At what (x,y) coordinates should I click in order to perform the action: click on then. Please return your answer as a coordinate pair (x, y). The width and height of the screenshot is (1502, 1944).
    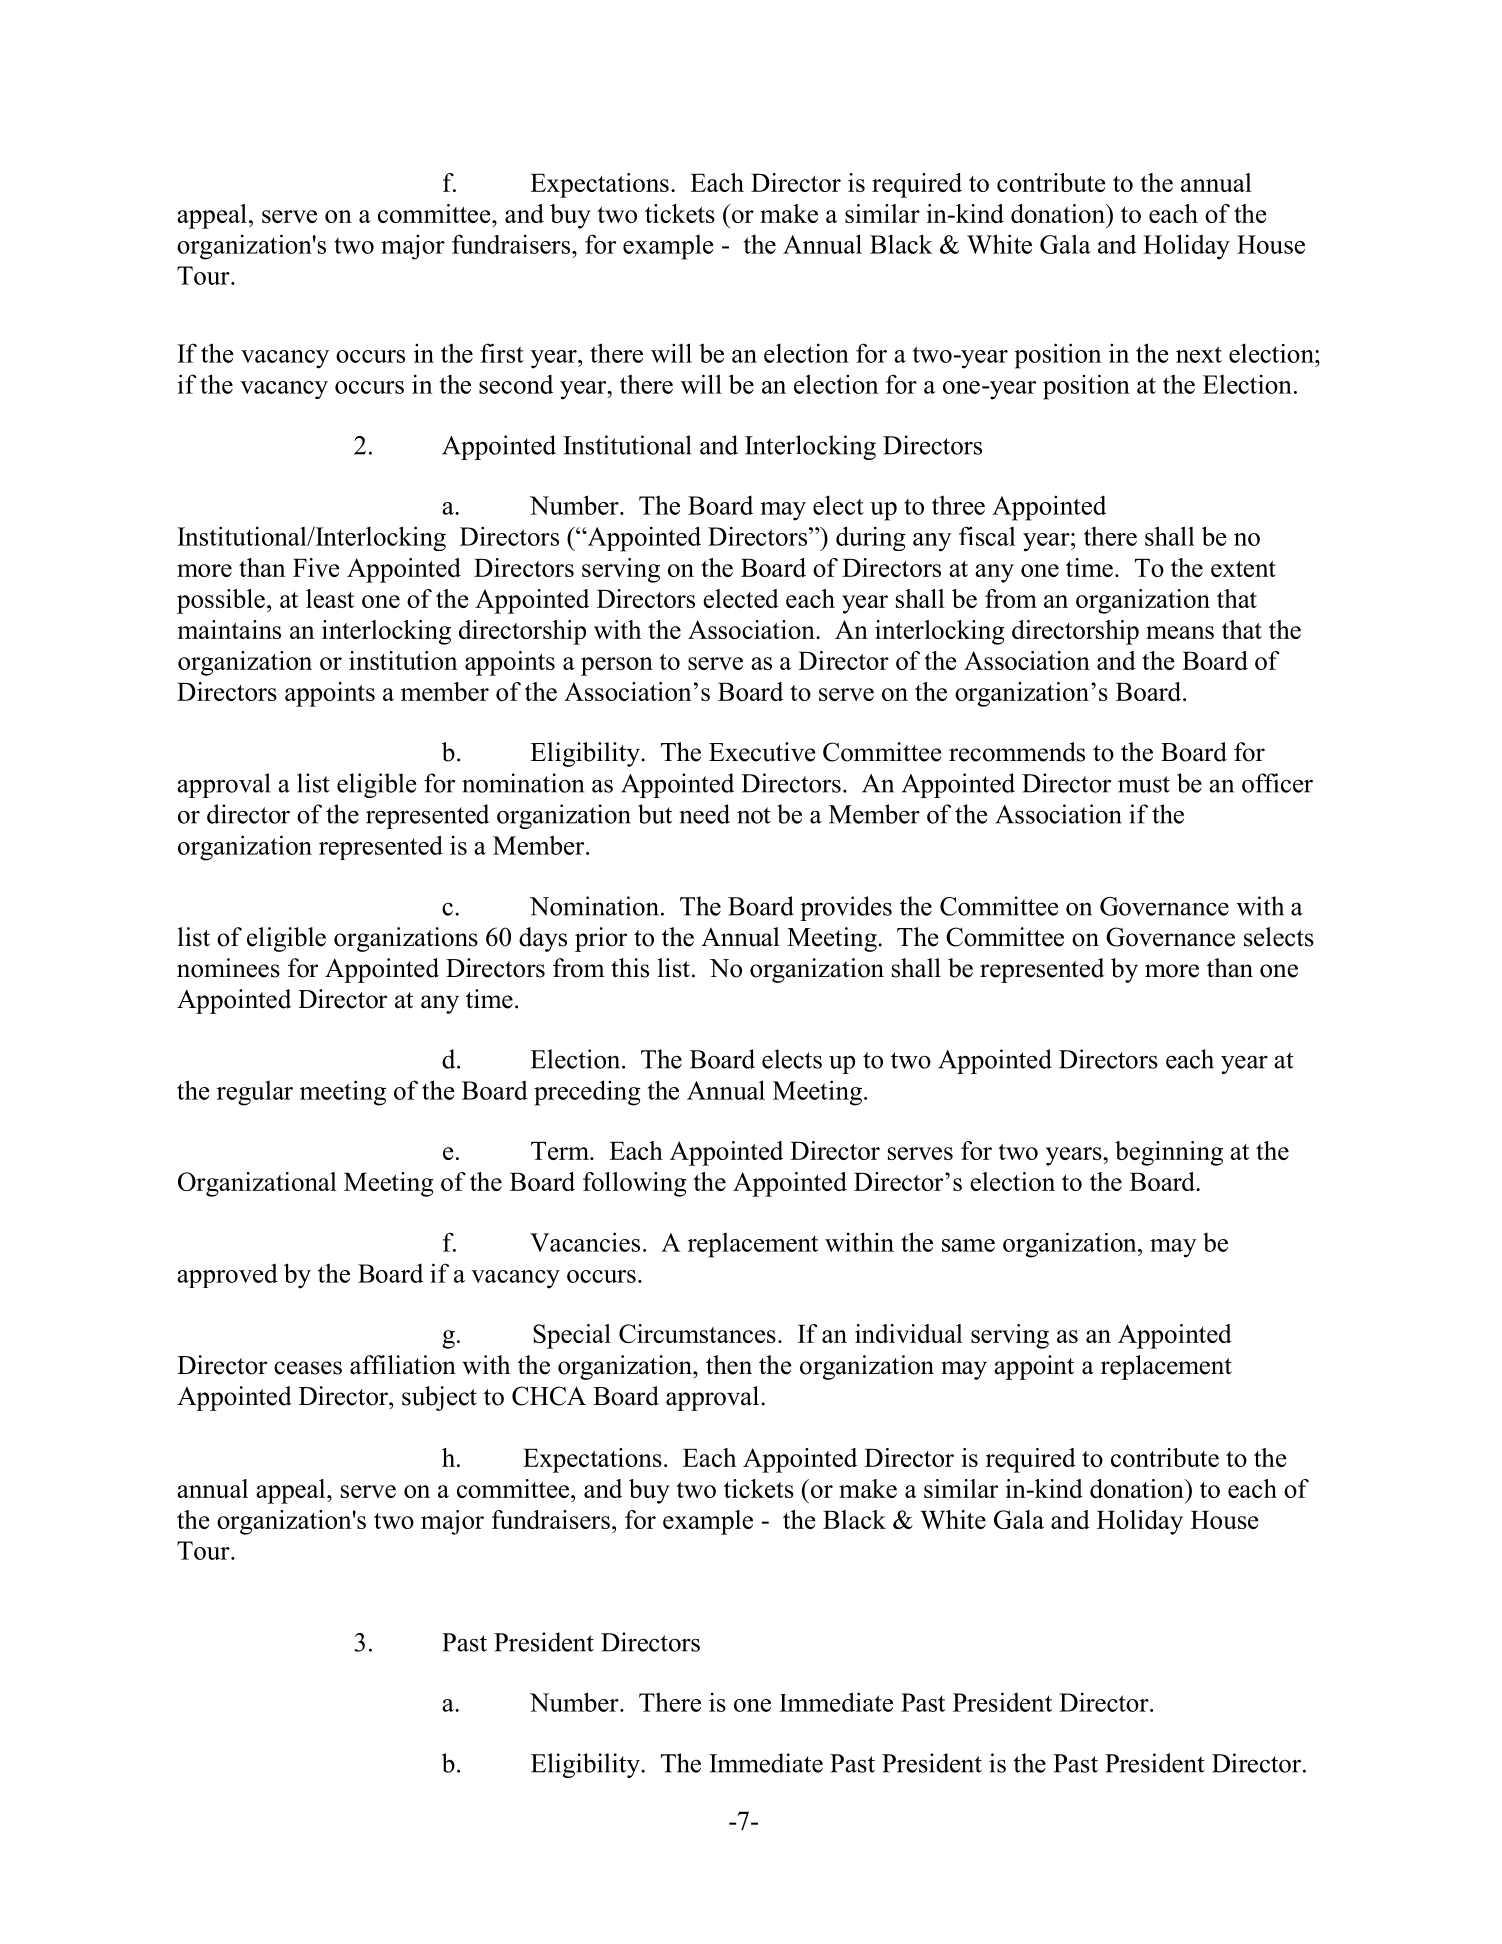
    Looking at the image, I should click on (729, 1365).
